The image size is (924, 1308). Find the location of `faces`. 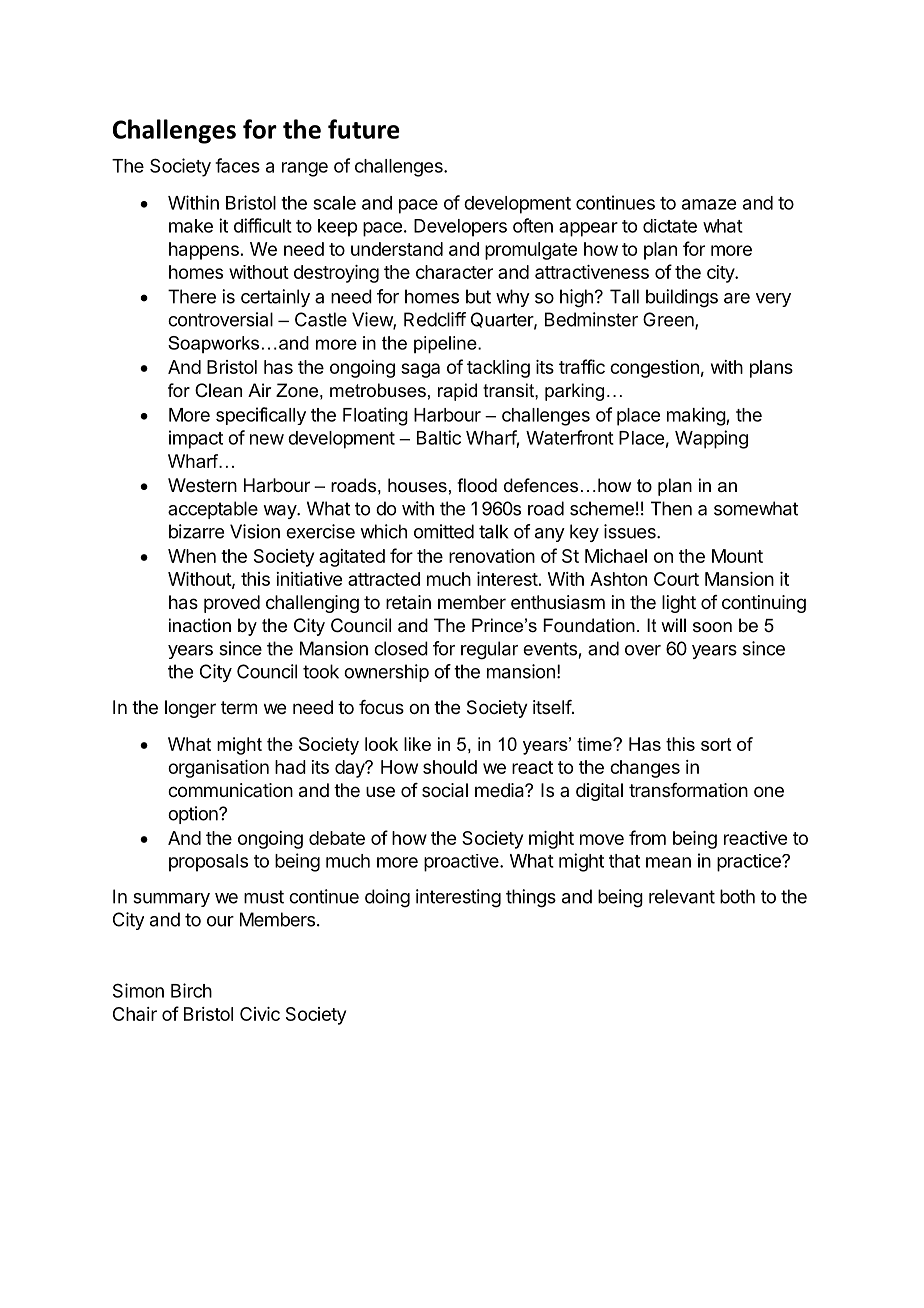

faces is located at coordinates (237, 165).
